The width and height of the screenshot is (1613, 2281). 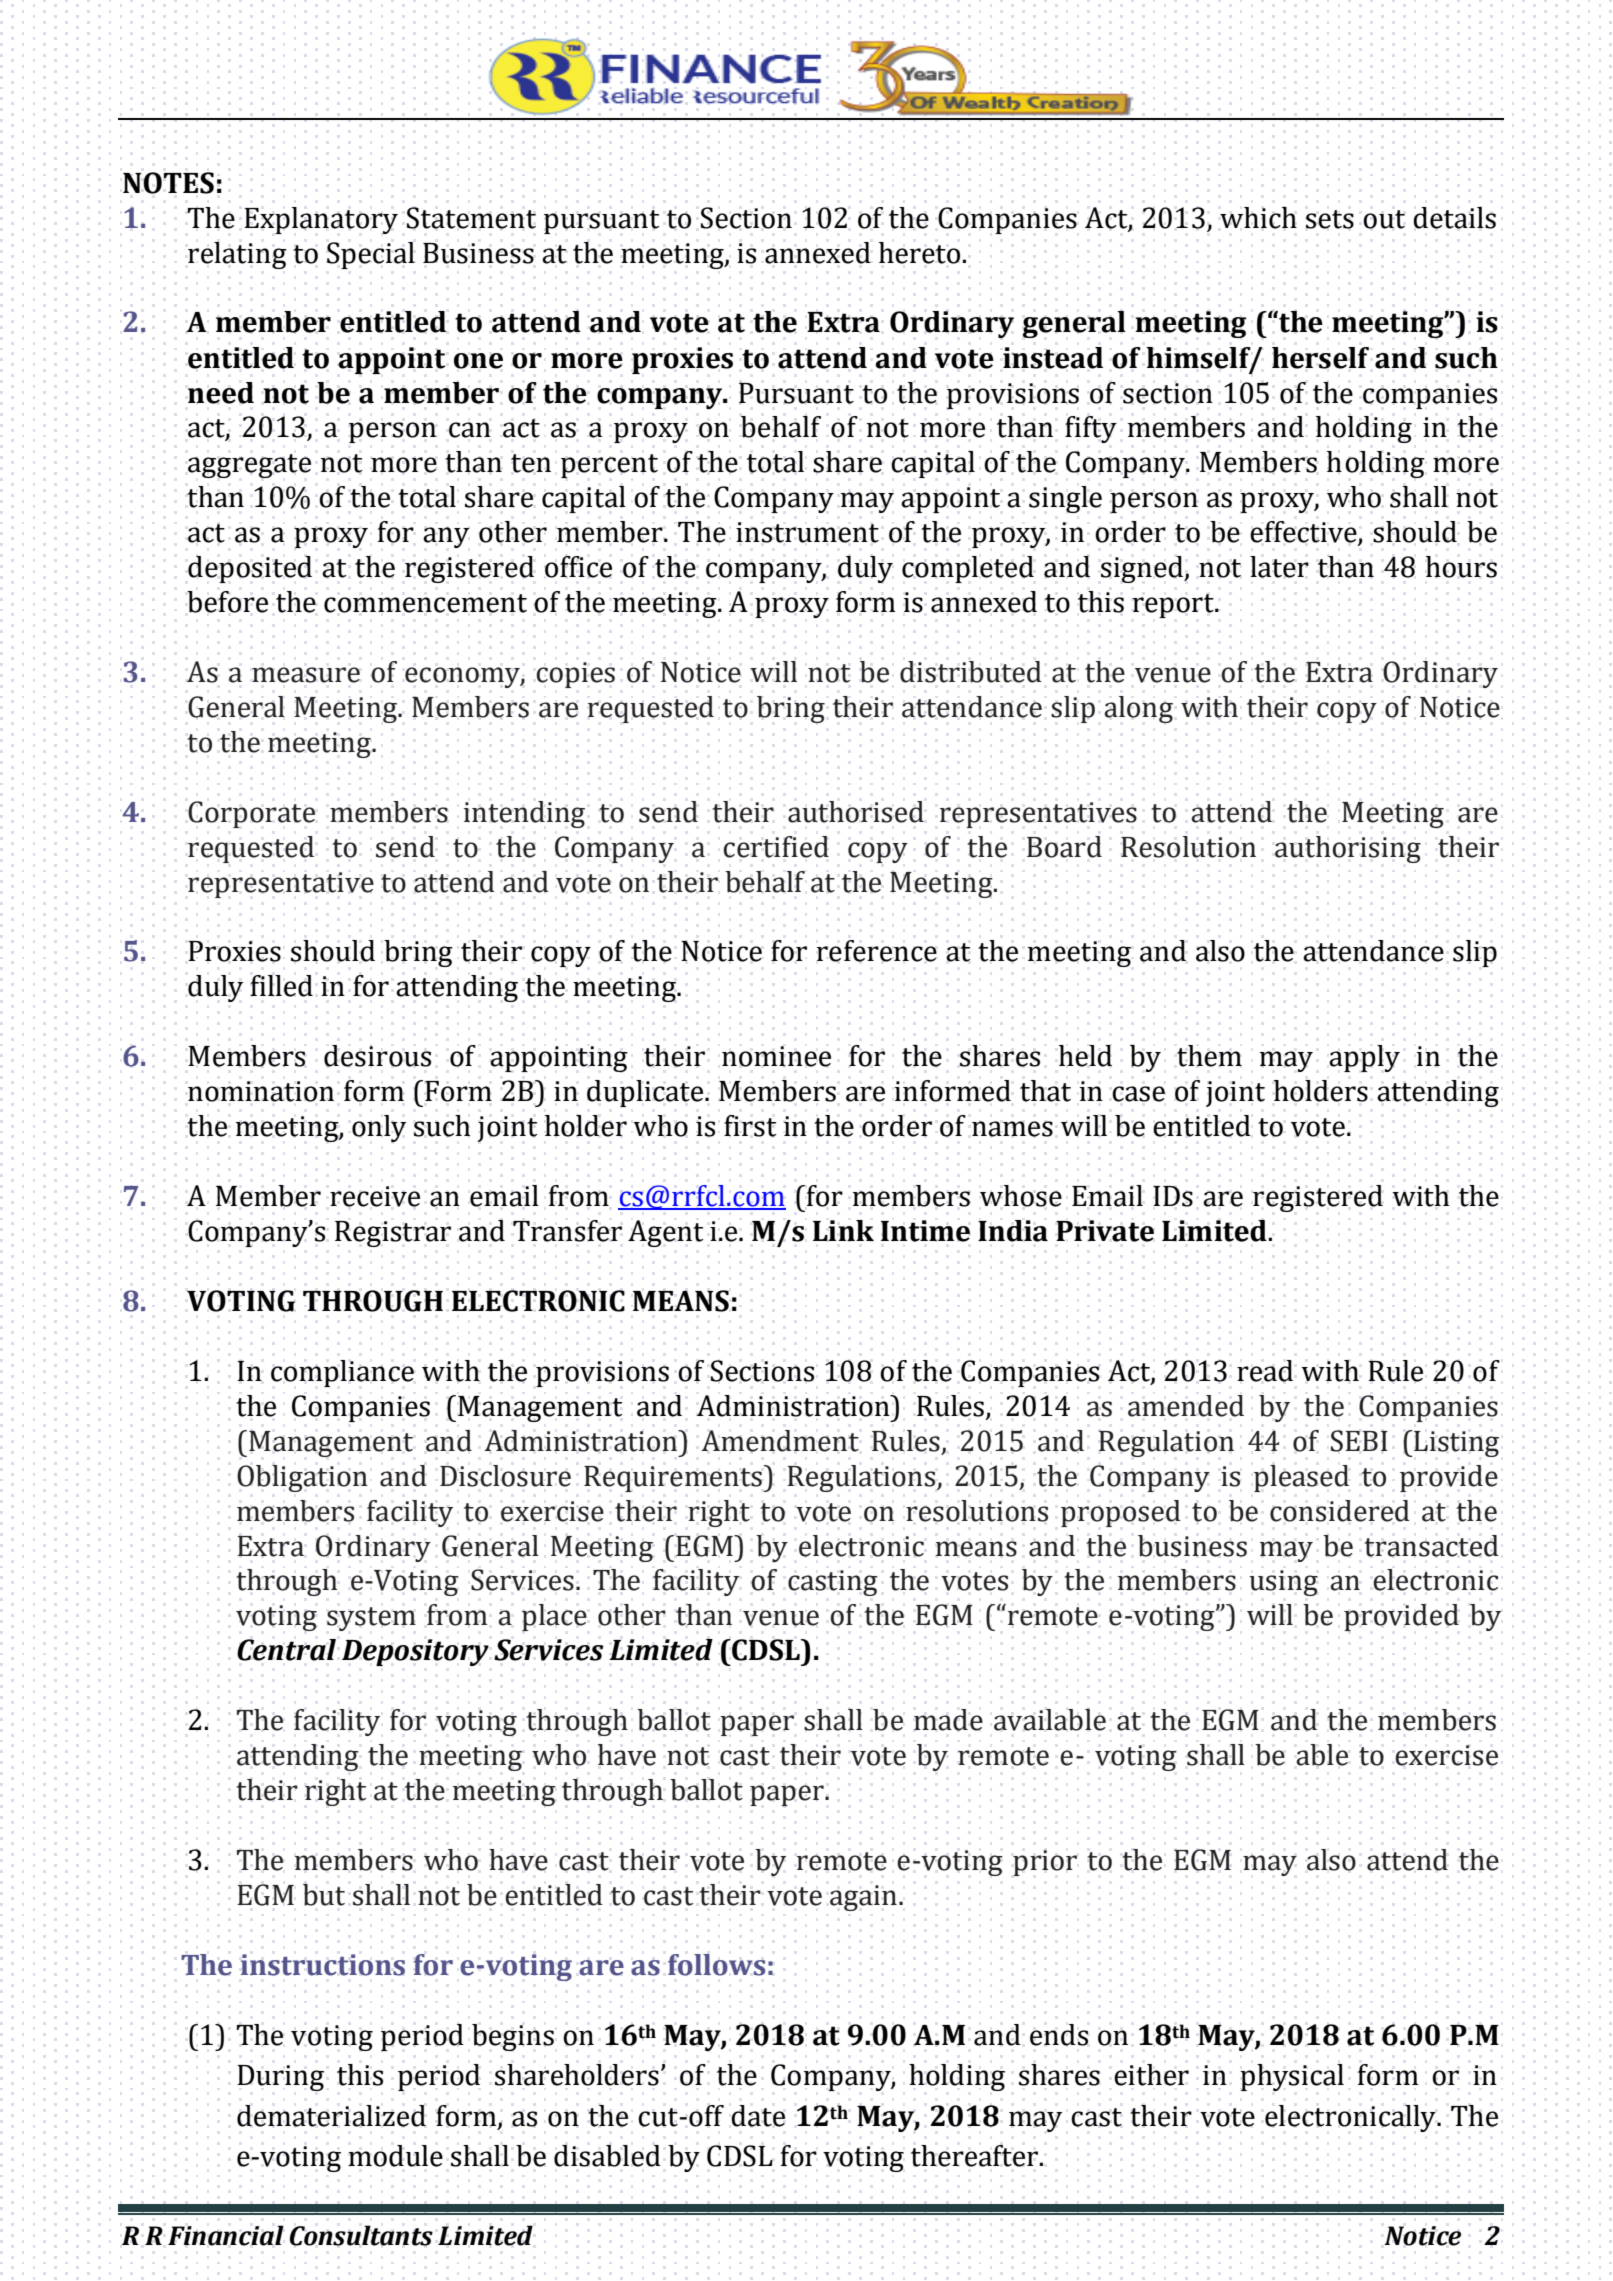 What do you see at coordinates (843, 1230) in the screenshot?
I see `Link` at bounding box center [843, 1230].
